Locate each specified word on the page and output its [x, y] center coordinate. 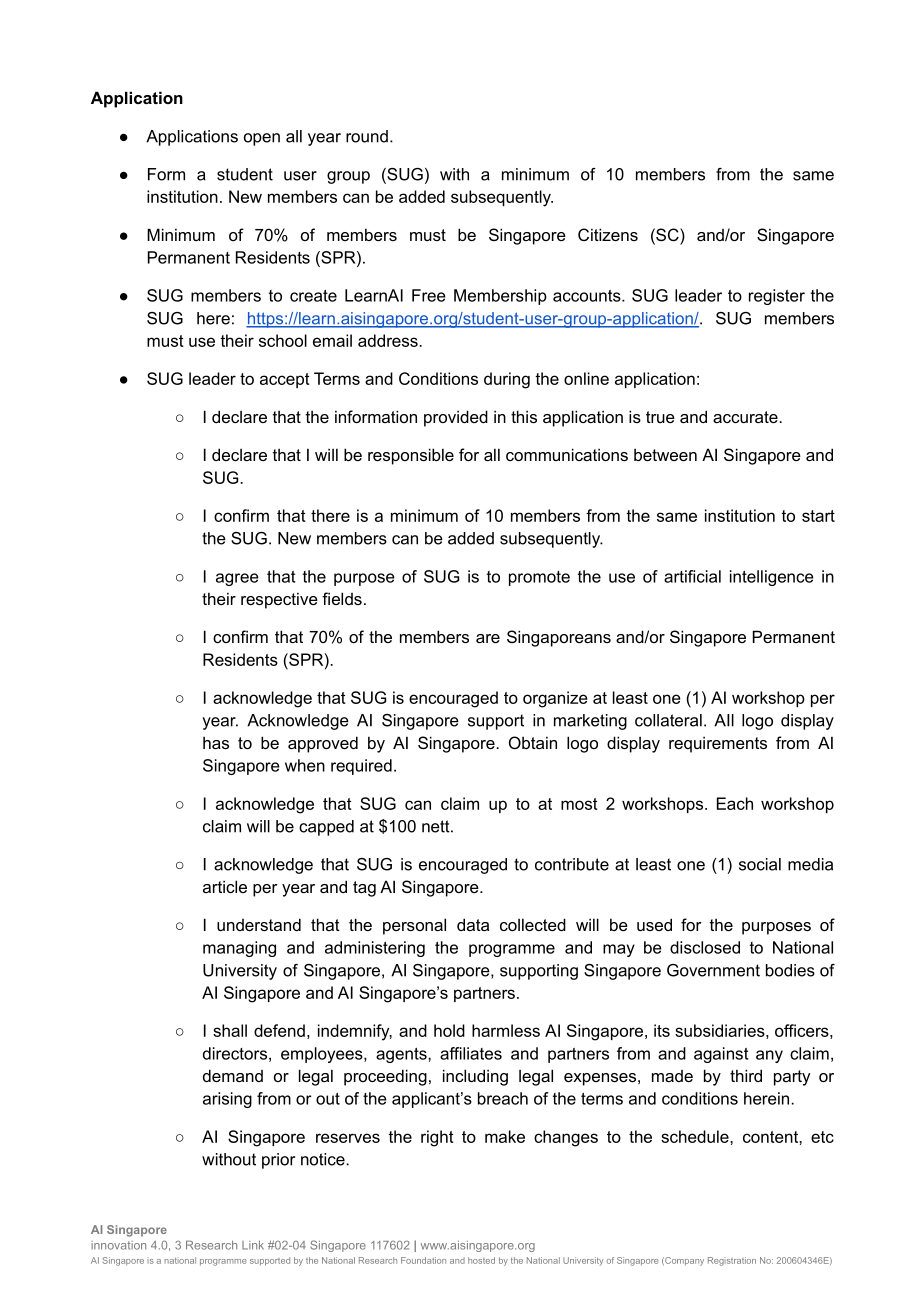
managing [239, 949]
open [262, 139]
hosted [481, 1260]
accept [285, 380]
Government [713, 970]
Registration [732, 1261]
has [216, 742]
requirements [718, 744]
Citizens [608, 234]
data [473, 924]
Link [253, 1245]
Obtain [533, 742]
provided [456, 418]
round [367, 136]
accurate [746, 417]
